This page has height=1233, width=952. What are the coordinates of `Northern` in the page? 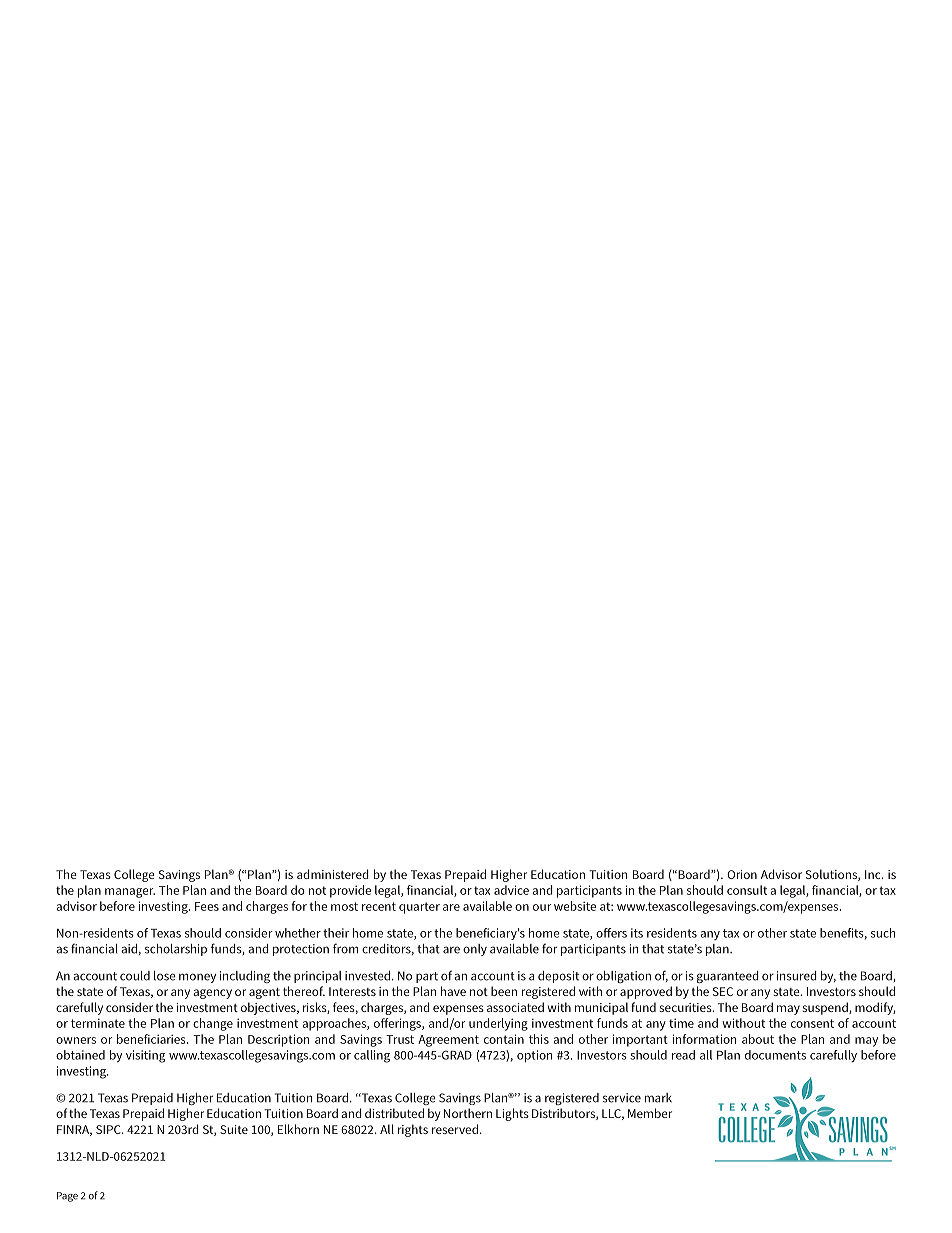 It's located at (468, 1113).
